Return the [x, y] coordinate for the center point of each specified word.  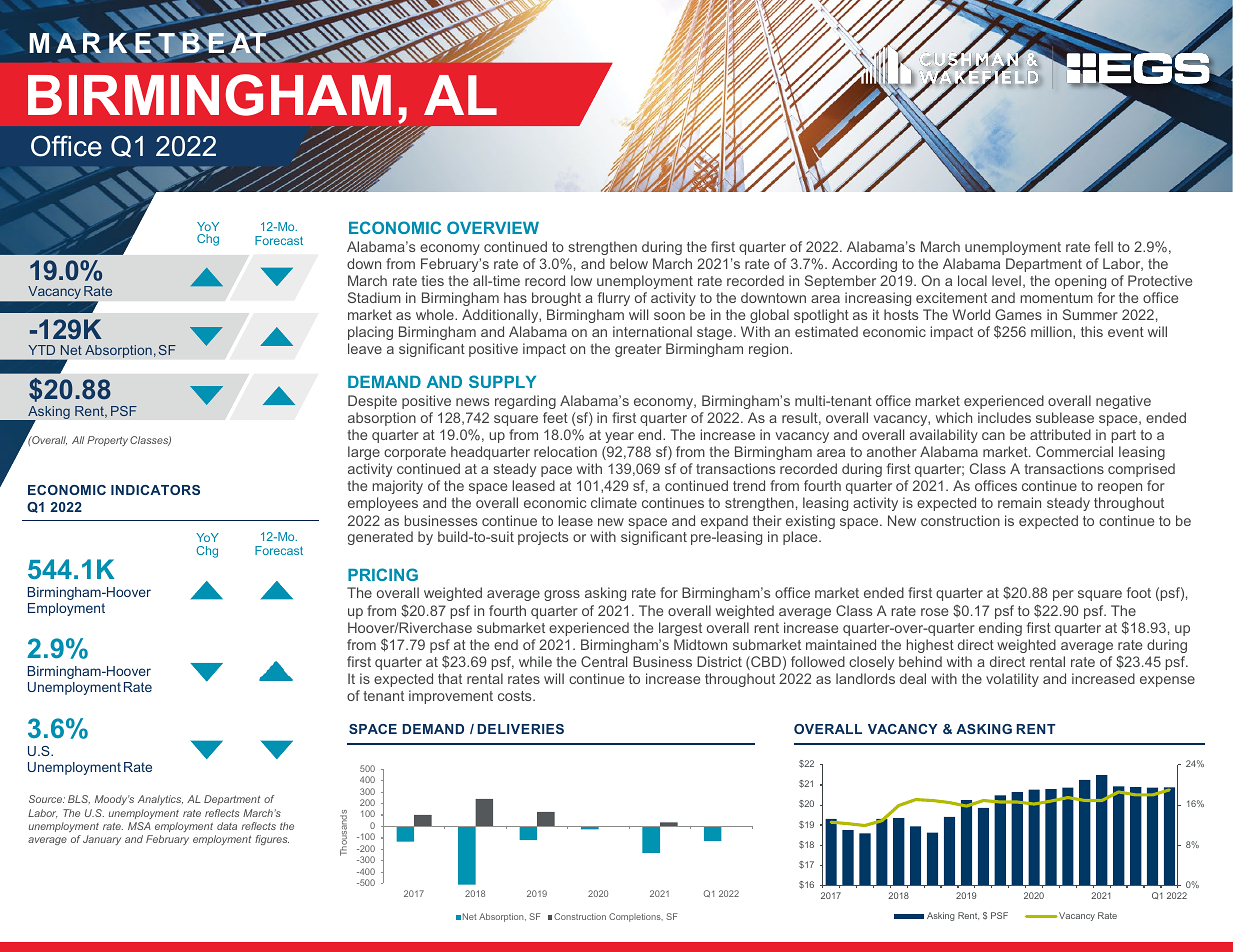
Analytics [160, 800]
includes [1004, 417]
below [629, 263]
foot [1139, 592]
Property [107, 441]
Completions [636, 917]
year [619, 437]
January [102, 840]
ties [432, 280]
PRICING [383, 574]
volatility [1012, 680]
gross [562, 595]
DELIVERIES [521, 729]
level [1006, 280]
